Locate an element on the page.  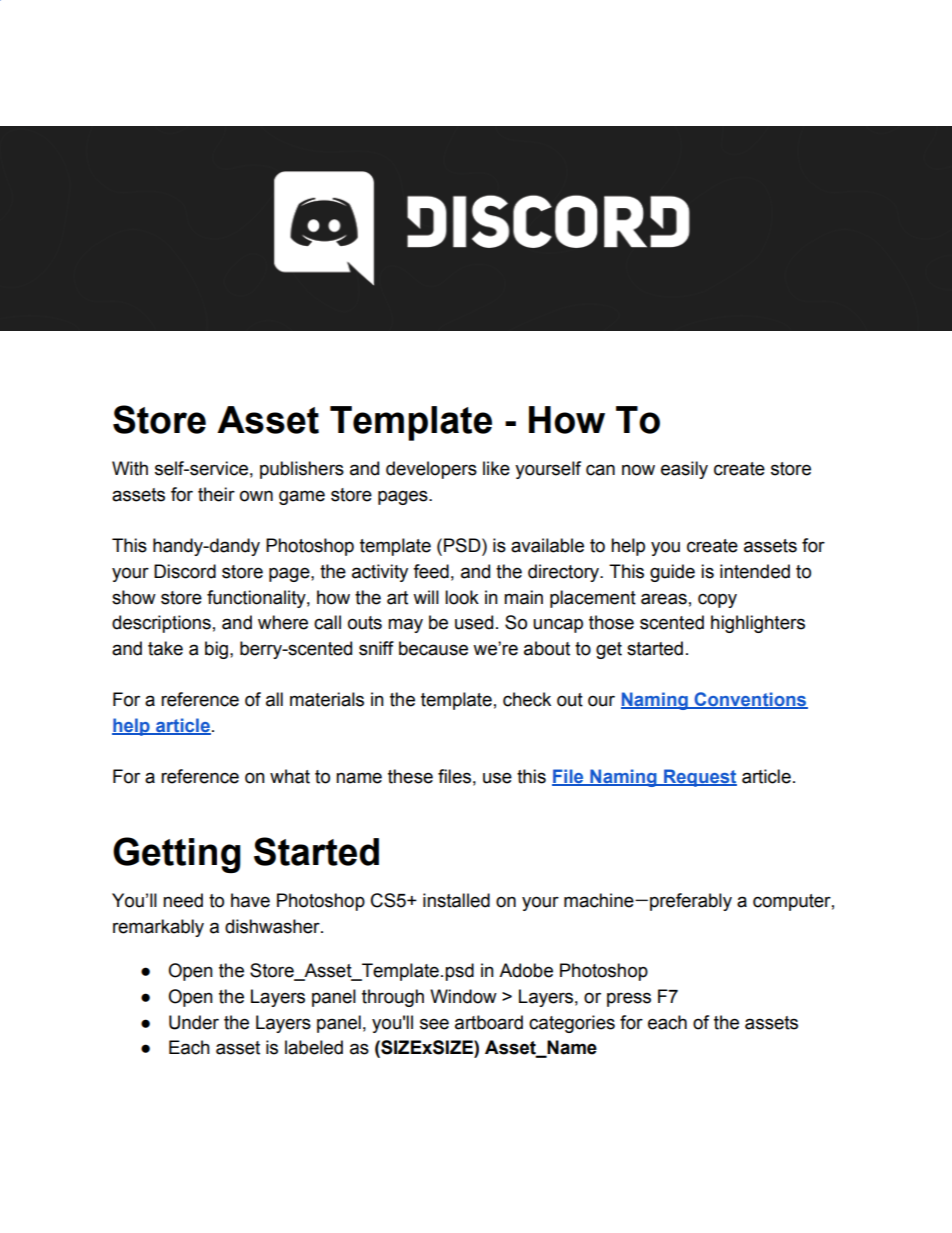
easily is located at coordinates (684, 470).
